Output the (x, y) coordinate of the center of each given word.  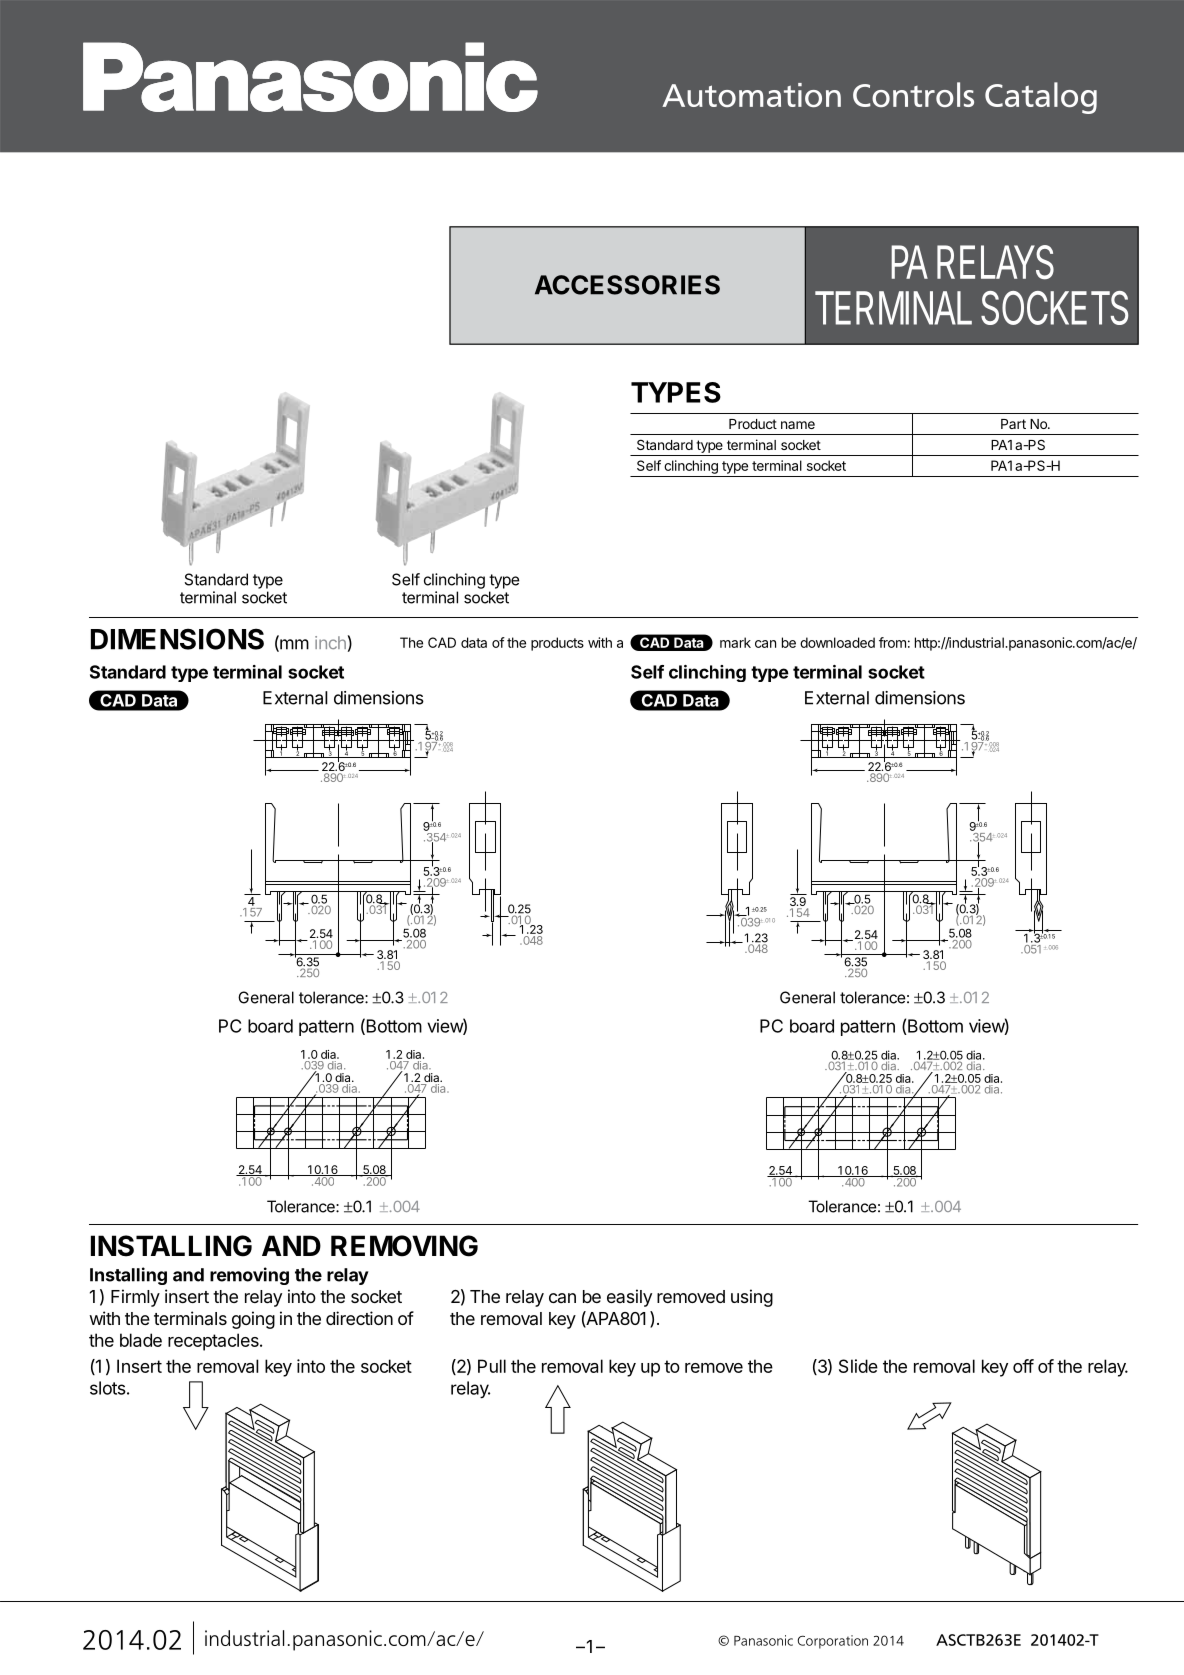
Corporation (832, 1642)
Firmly (135, 1298)
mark (735, 642)
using (752, 1298)
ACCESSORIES (627, 285)
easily (629, 1298)
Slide (858, 1366)
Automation (751, 95)
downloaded (837, 642)
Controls (913, 94)
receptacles (214, 1342)
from (892, 642)
